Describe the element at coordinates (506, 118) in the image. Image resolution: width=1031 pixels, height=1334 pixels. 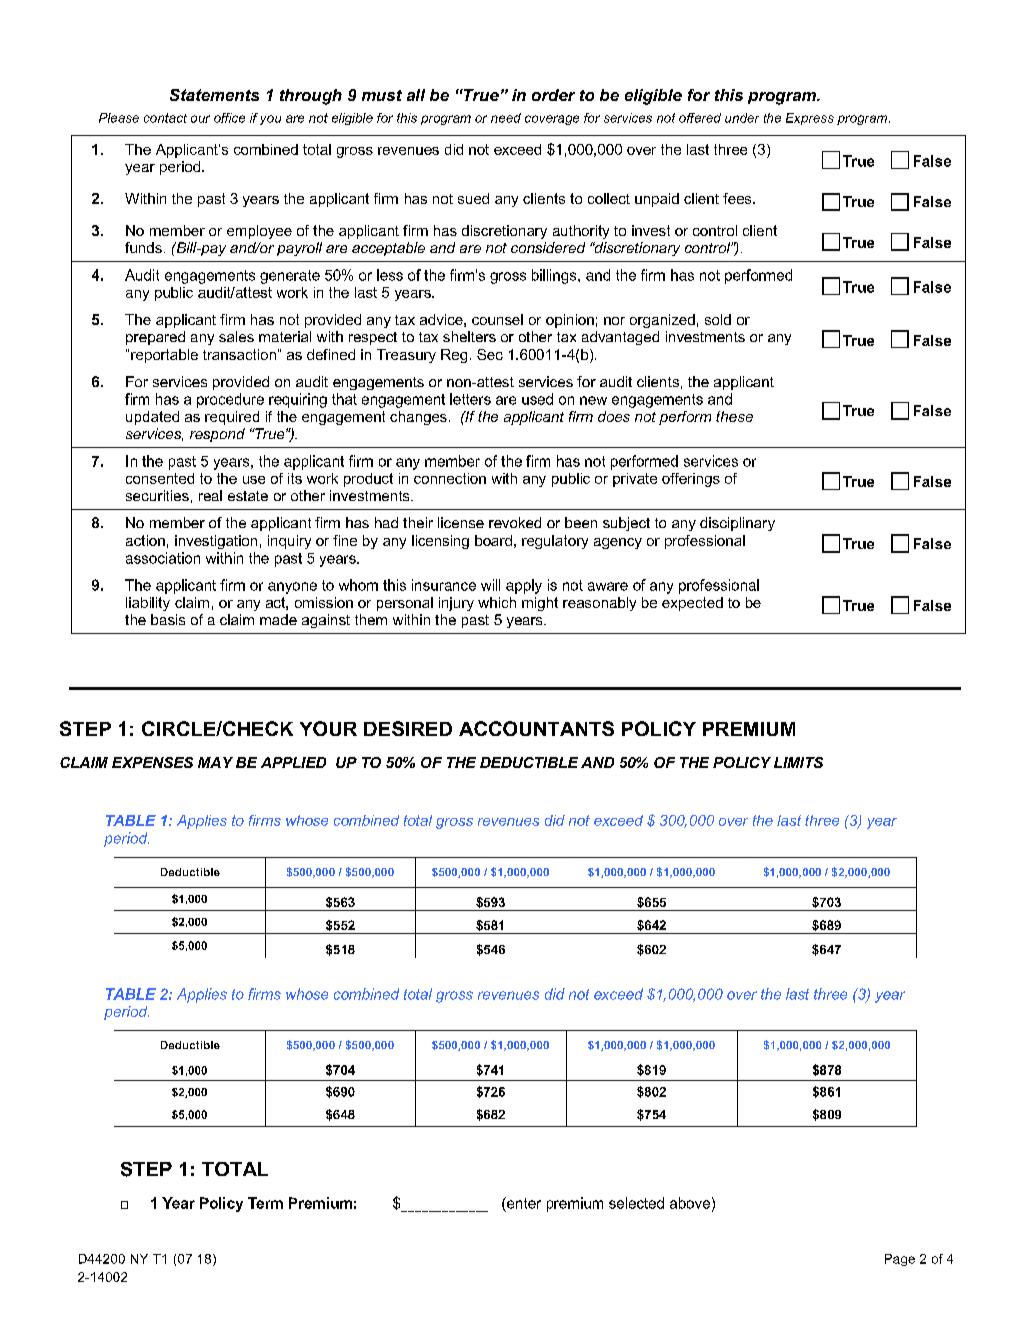
I see `need` at that location.
